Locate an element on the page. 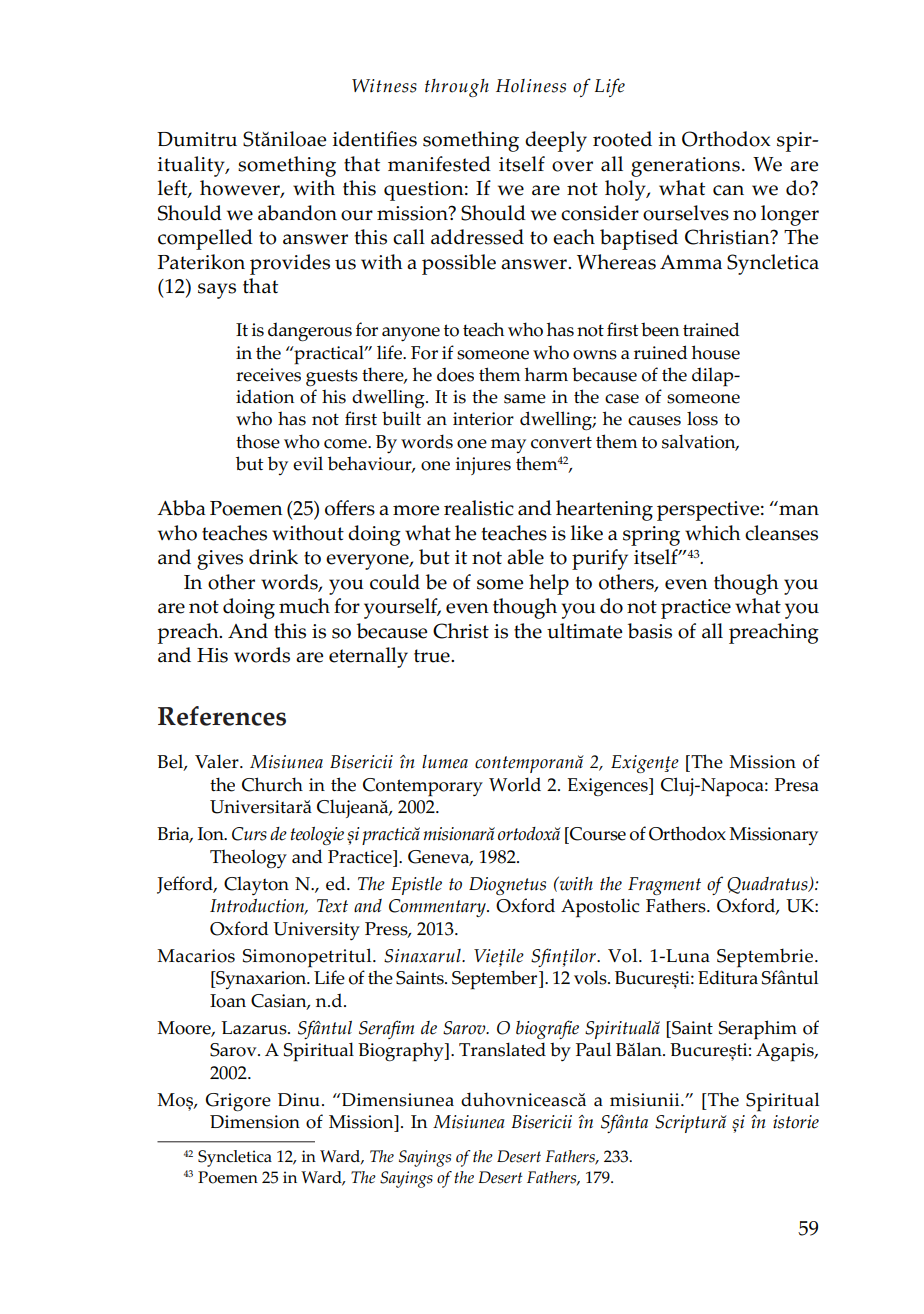 This image has height=1314, width=924. Orthodox is located at coordinates (687, 833).
